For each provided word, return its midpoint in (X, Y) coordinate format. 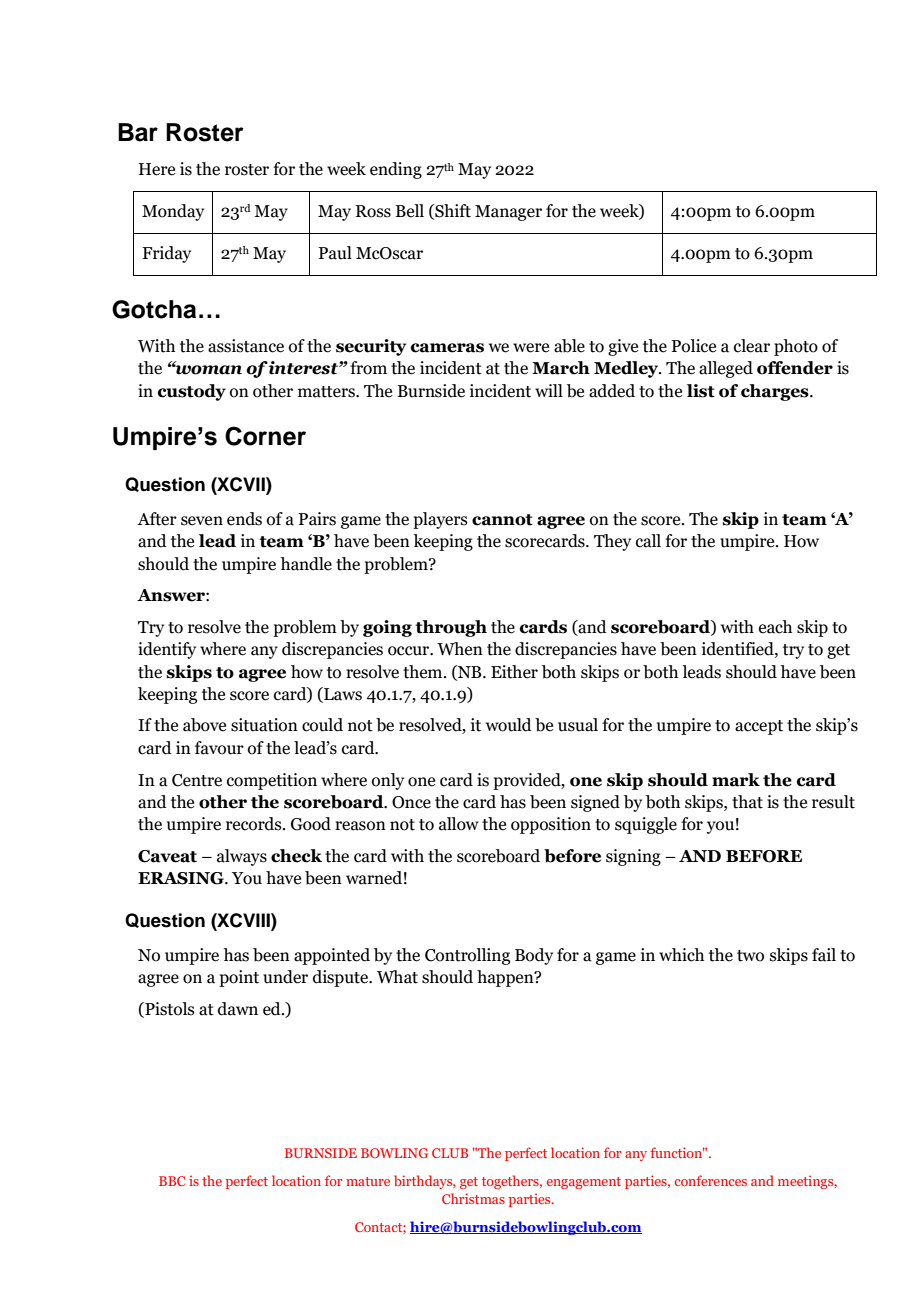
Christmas (473, 1198)
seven (202, 521)
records (255, 824)
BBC (172, 1181)
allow (459, 824)
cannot (502, 520)
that (747, 802)
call (648, 541)
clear (752, 346)
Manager (508, 213)
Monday (173, 212)
